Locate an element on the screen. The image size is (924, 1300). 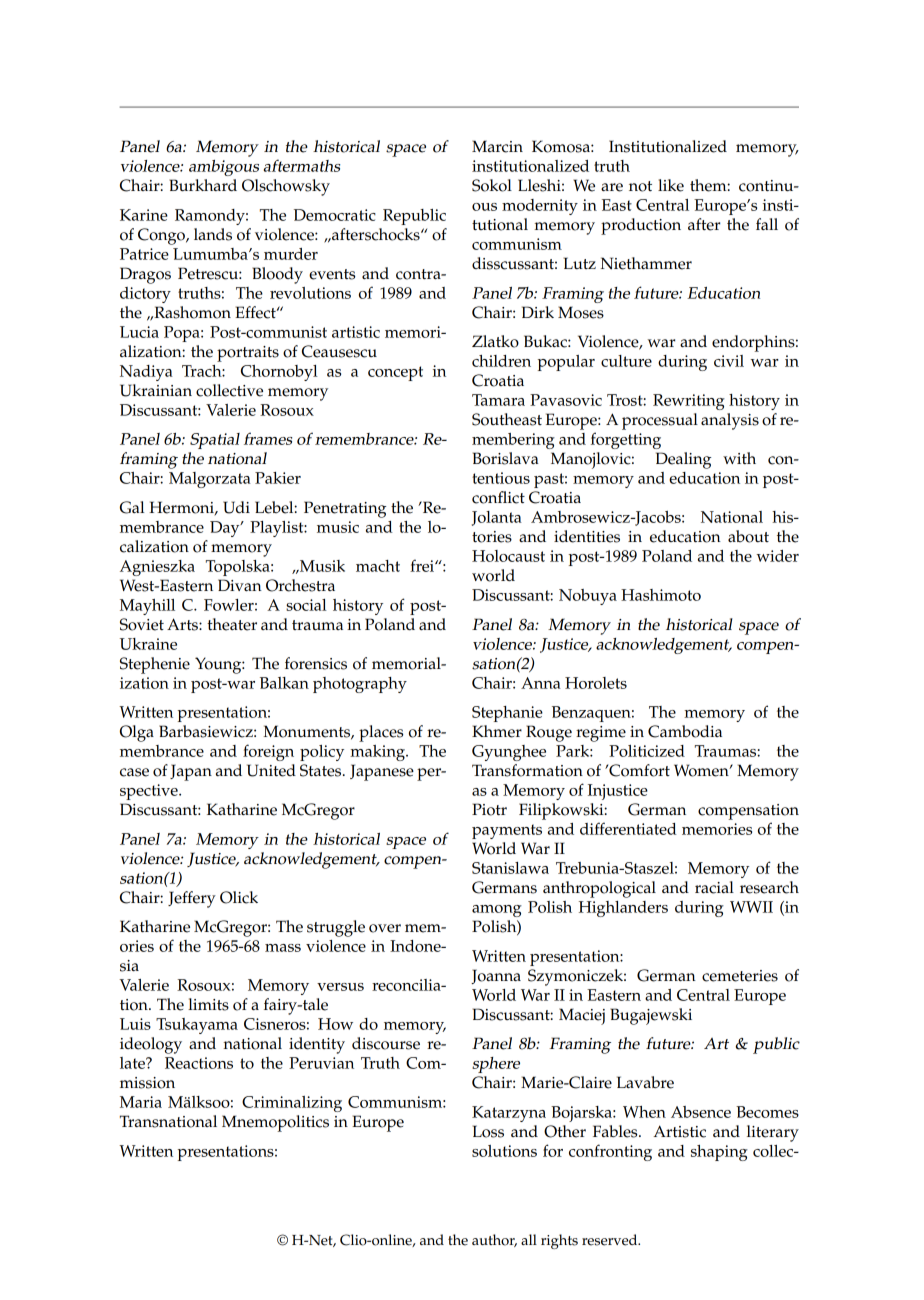
Cambodia is located at coordinates (685, 731).
